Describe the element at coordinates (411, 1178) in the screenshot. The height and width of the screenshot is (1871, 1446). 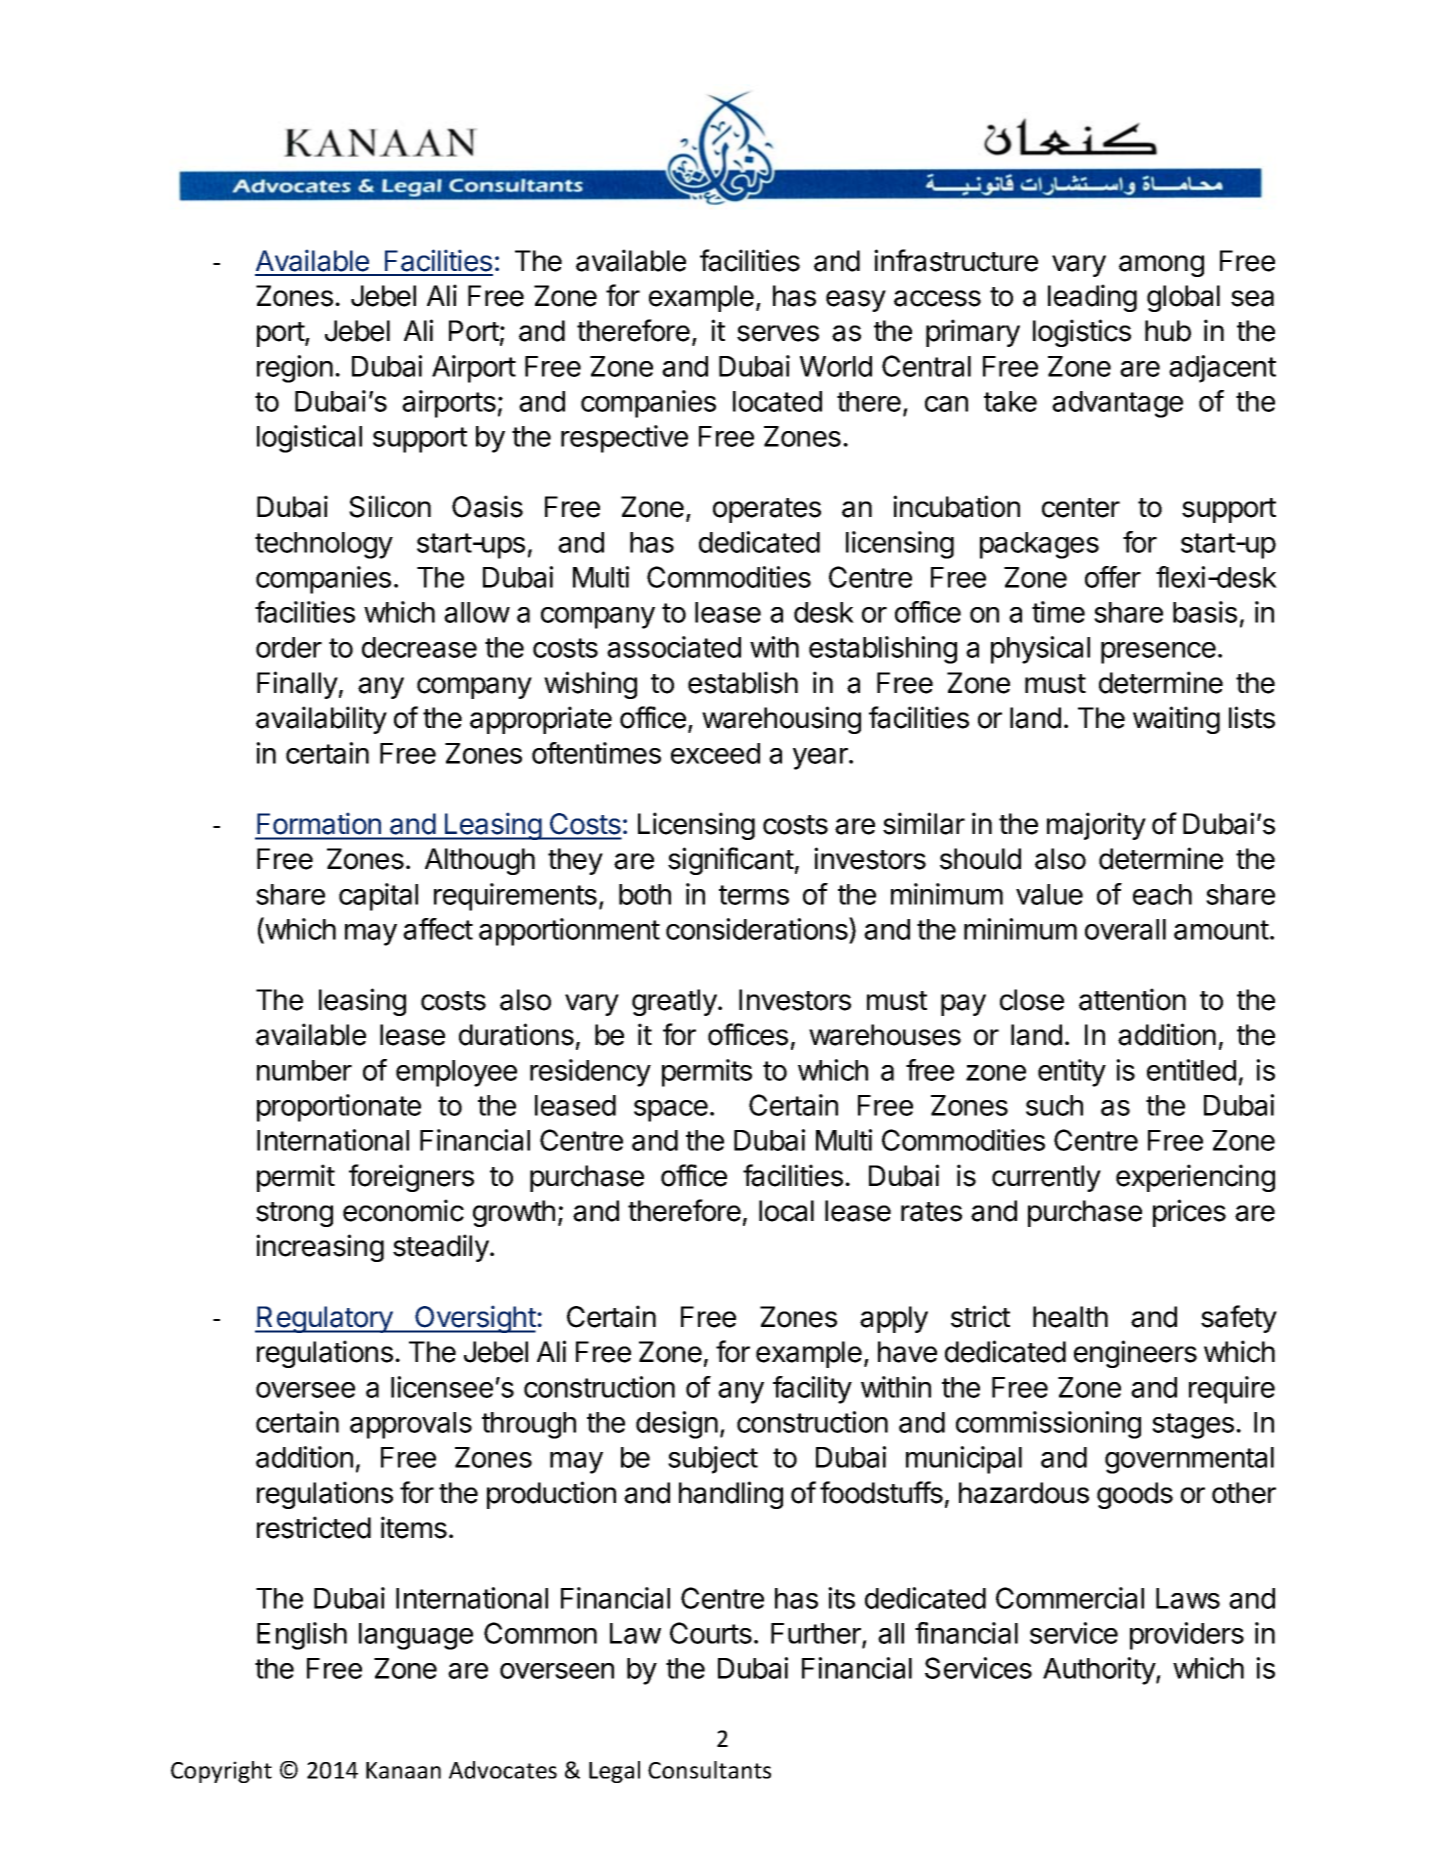
I see `foreigners` at that location.
